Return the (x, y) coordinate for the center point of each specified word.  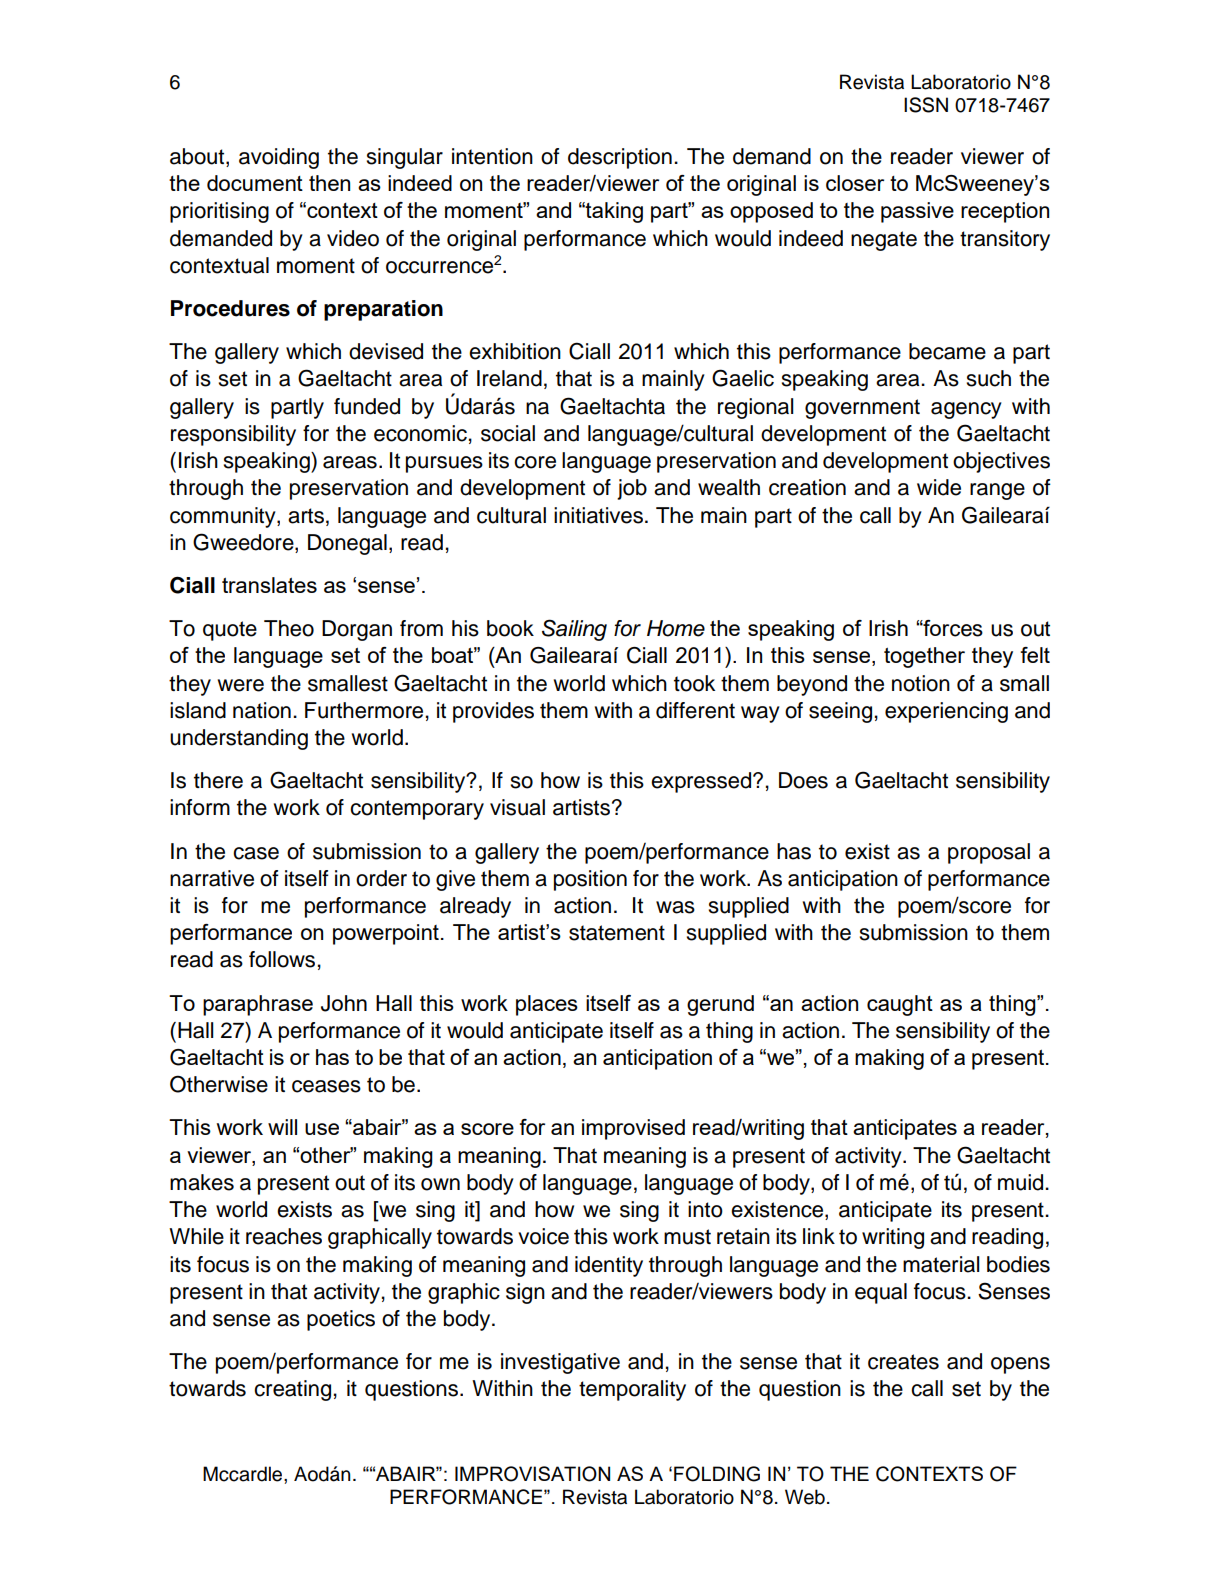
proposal (989, 853)
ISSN (926, 105)
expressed (702, 782)
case (256, 853)
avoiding (279, 158)
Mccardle (244, 1474)
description (620, 158)
